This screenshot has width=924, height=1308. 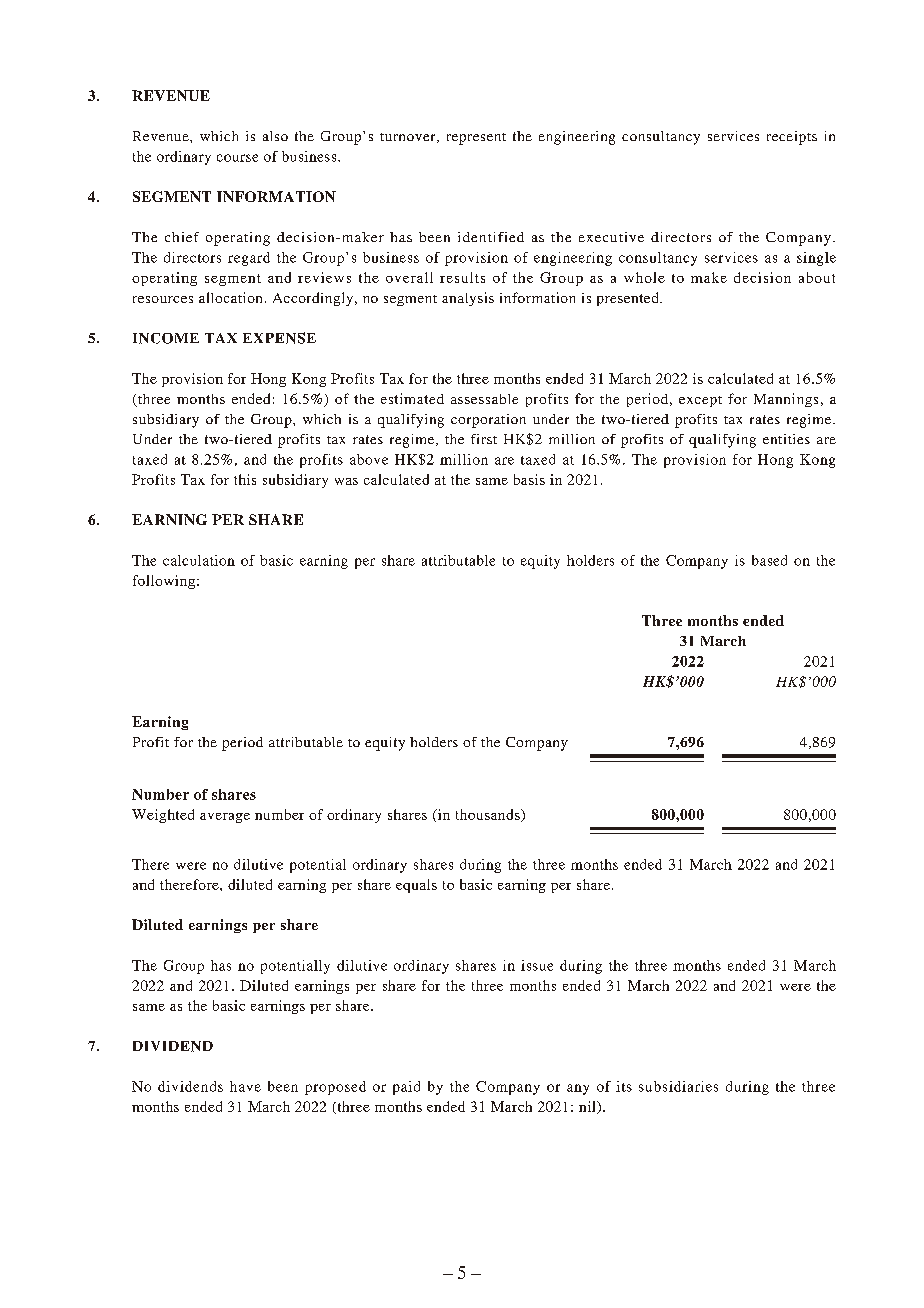 I want to click on except, so click(x=700, y=401).
